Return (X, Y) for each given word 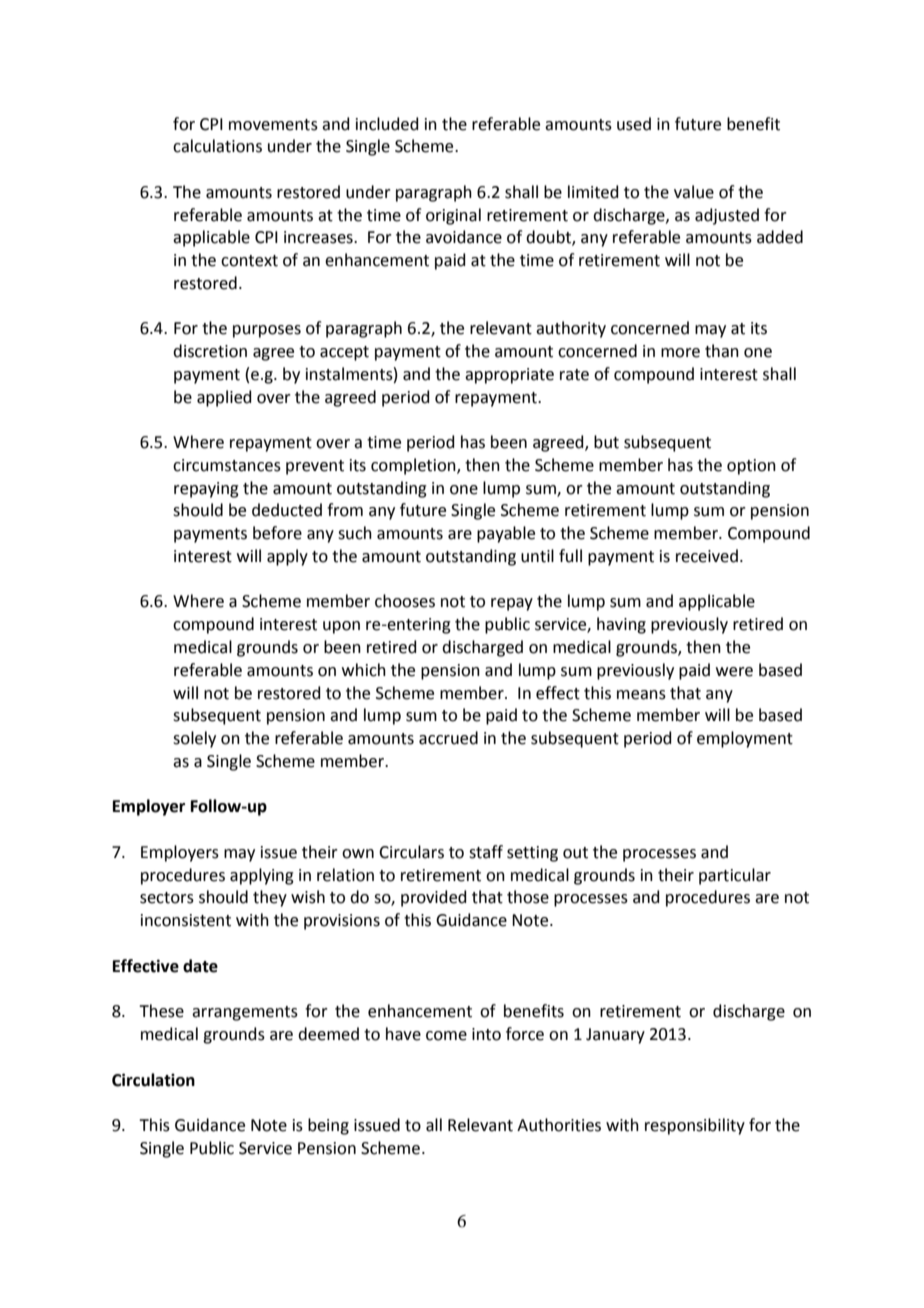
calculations (217, 146)
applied (224, 398)
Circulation (153, 1080)
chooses (405, 601)
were (734, 672)
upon (341, 627)
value (694, 192)
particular (735, 876)
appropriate (509, 376)
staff (486, 852)
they (270, 898)
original (453, 216)
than (722, 351)
